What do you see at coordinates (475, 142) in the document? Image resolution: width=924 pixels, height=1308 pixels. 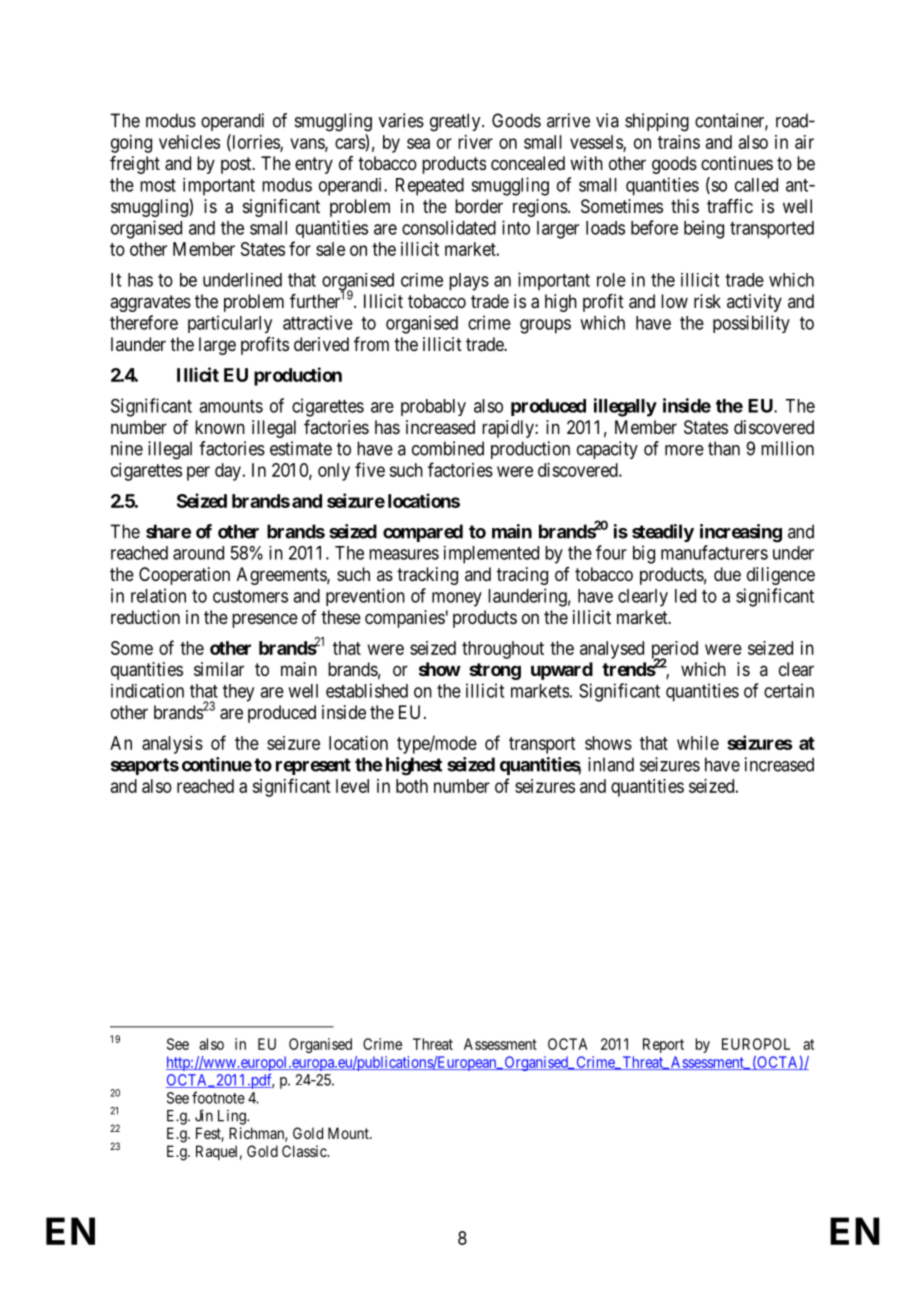 I see `river` at bounding box center [475, 142].
